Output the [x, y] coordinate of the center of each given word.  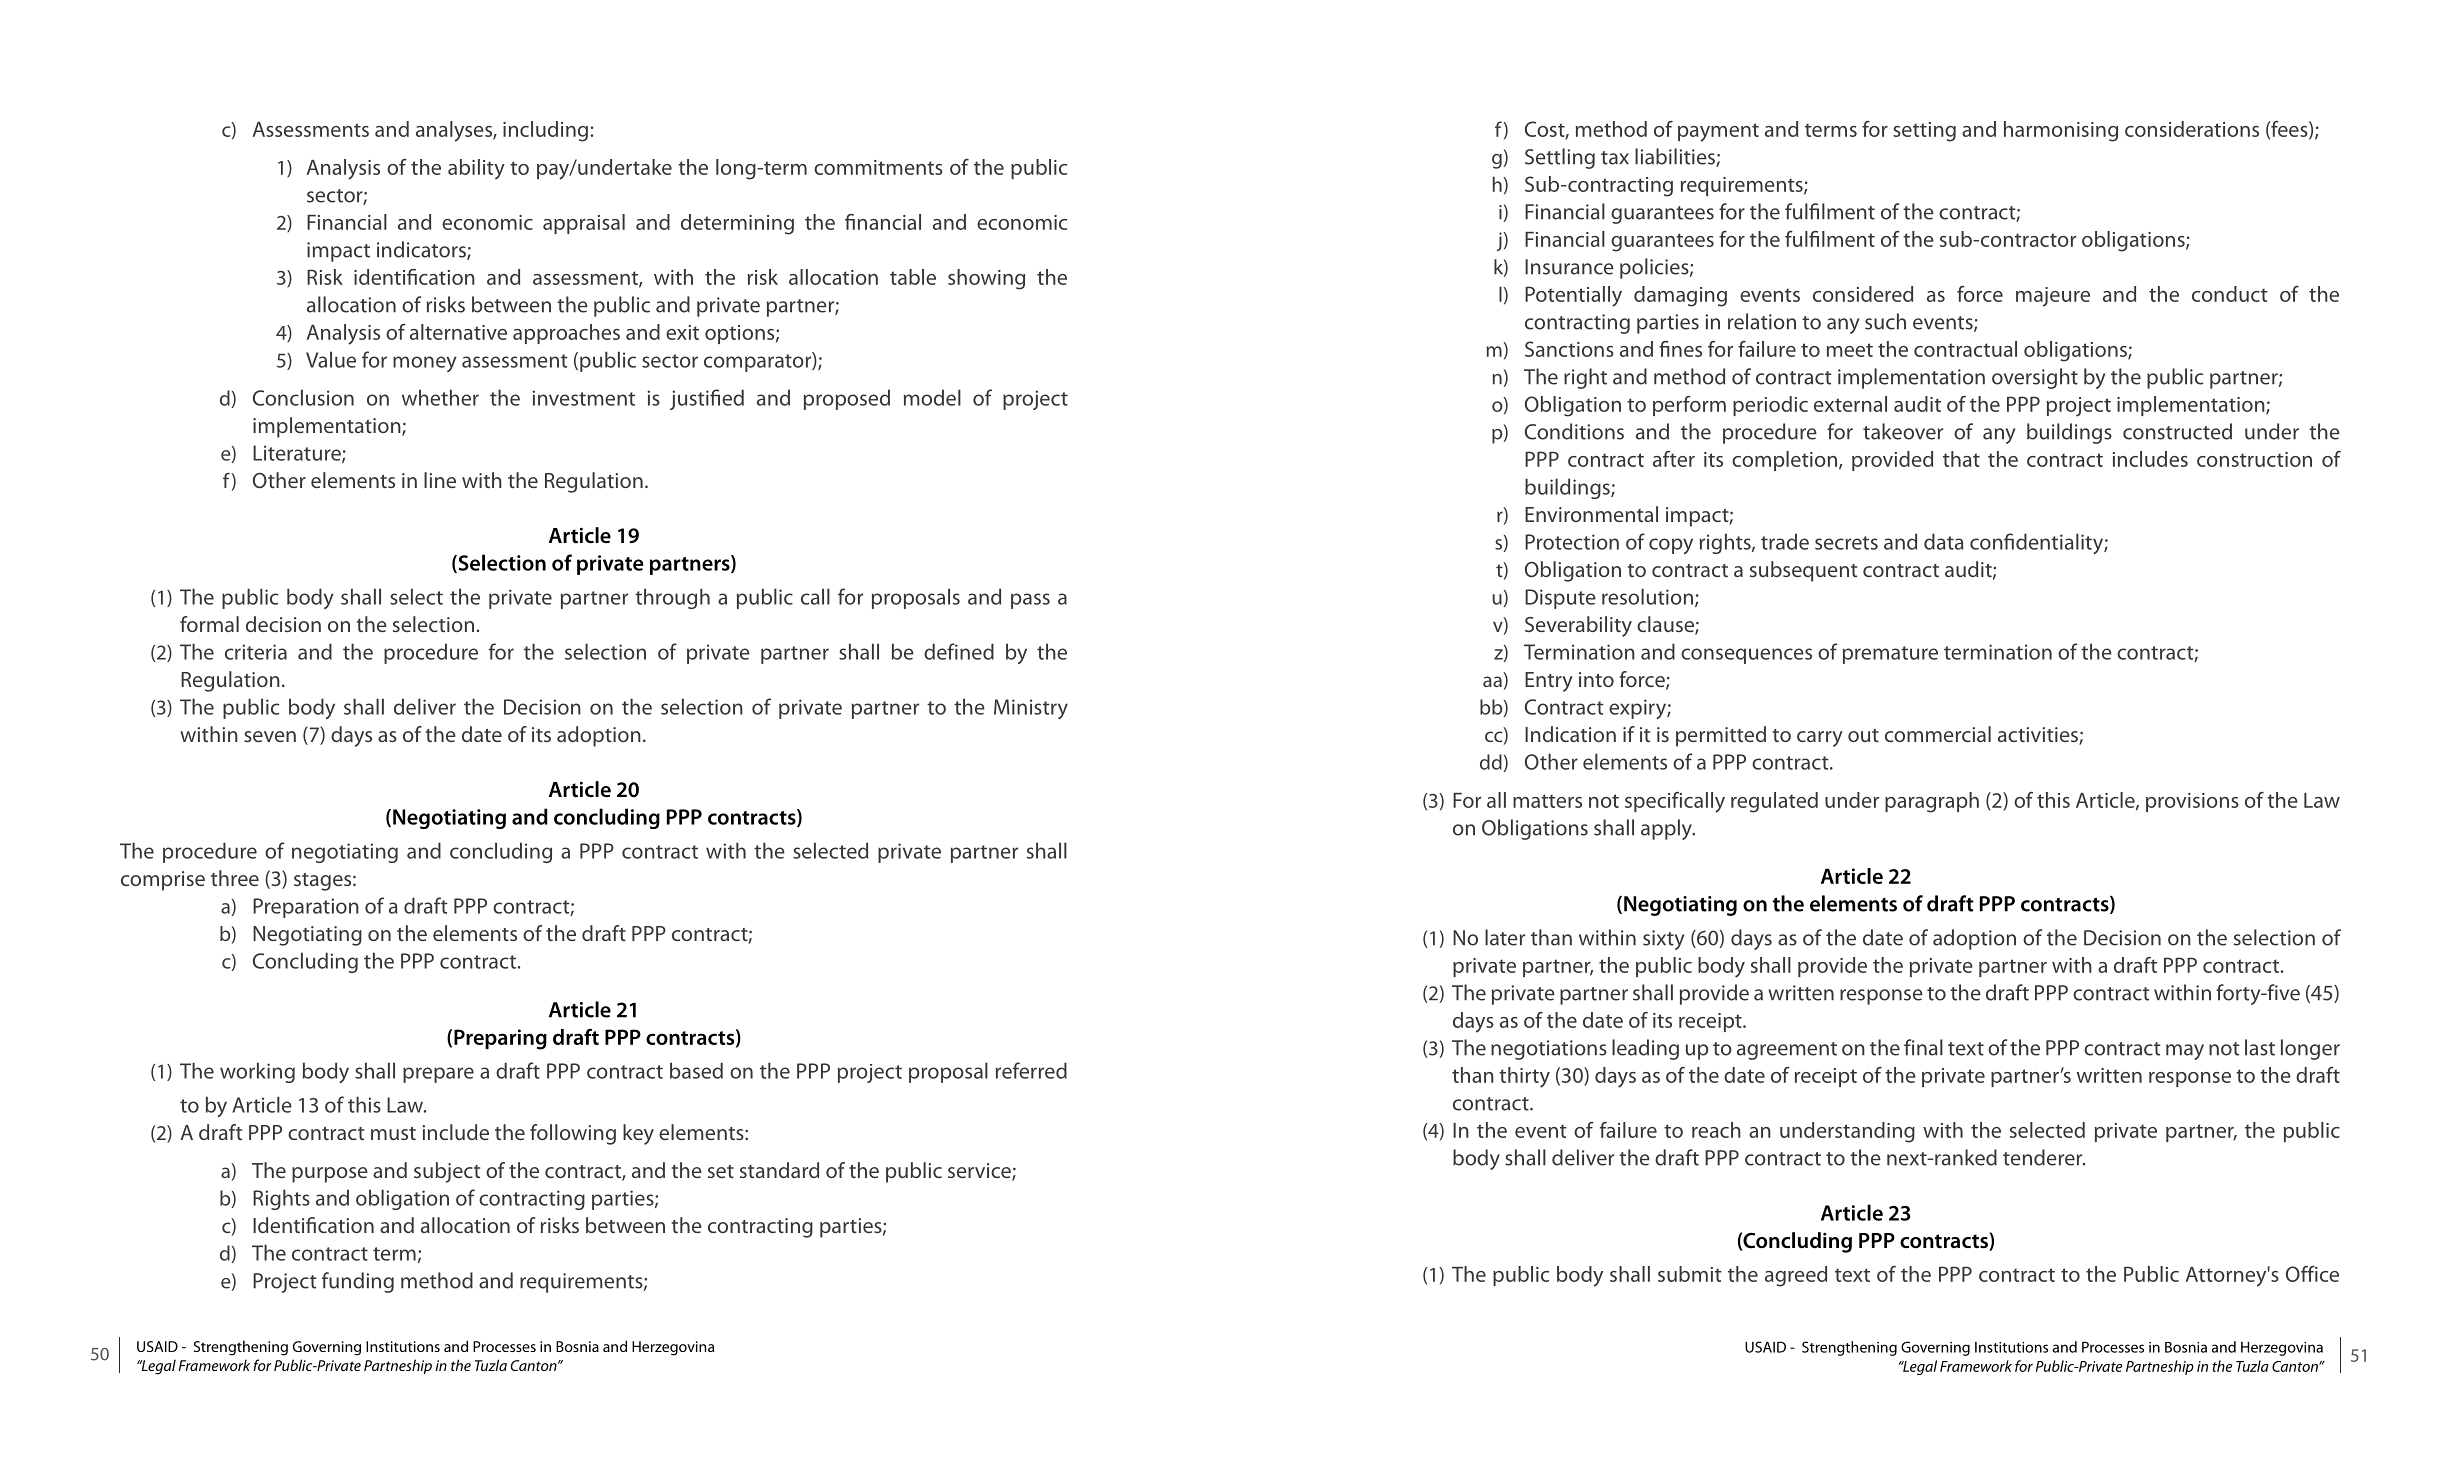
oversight [2035, 378]
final [1923, 1047]
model [932, 397]
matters [1547, 801]
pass [1030, 601]
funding [358, 1282]
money [425, 364]
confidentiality [2037, 543]
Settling [1560, 158]
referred [1031, 1070]
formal [209, 624]
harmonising [2061, 131]
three [235, 878]
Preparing [500, 1039]
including [545, 131]
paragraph [1932, 802]
